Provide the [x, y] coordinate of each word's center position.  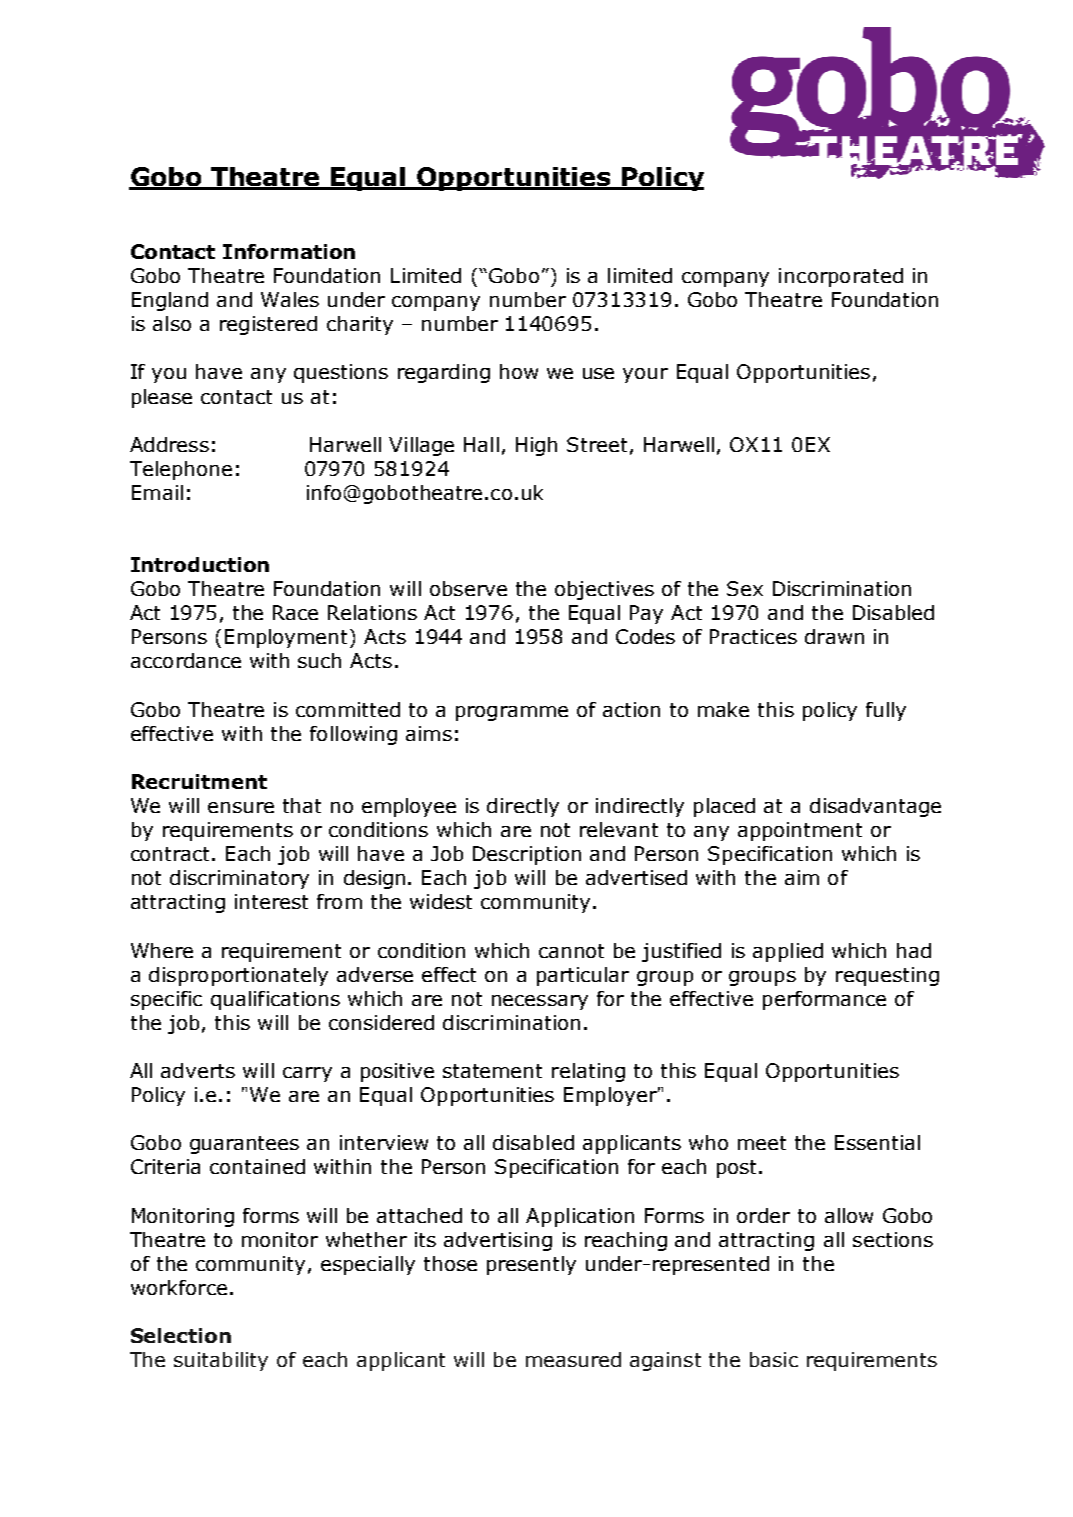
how [519, 371]
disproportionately [238, 976]
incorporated [841, 277]
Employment [286, 638]
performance [824, 1000]
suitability [221, 1361]
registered [268, 325]
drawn [834, 636]
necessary [540, 1002]
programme [512, 713]
